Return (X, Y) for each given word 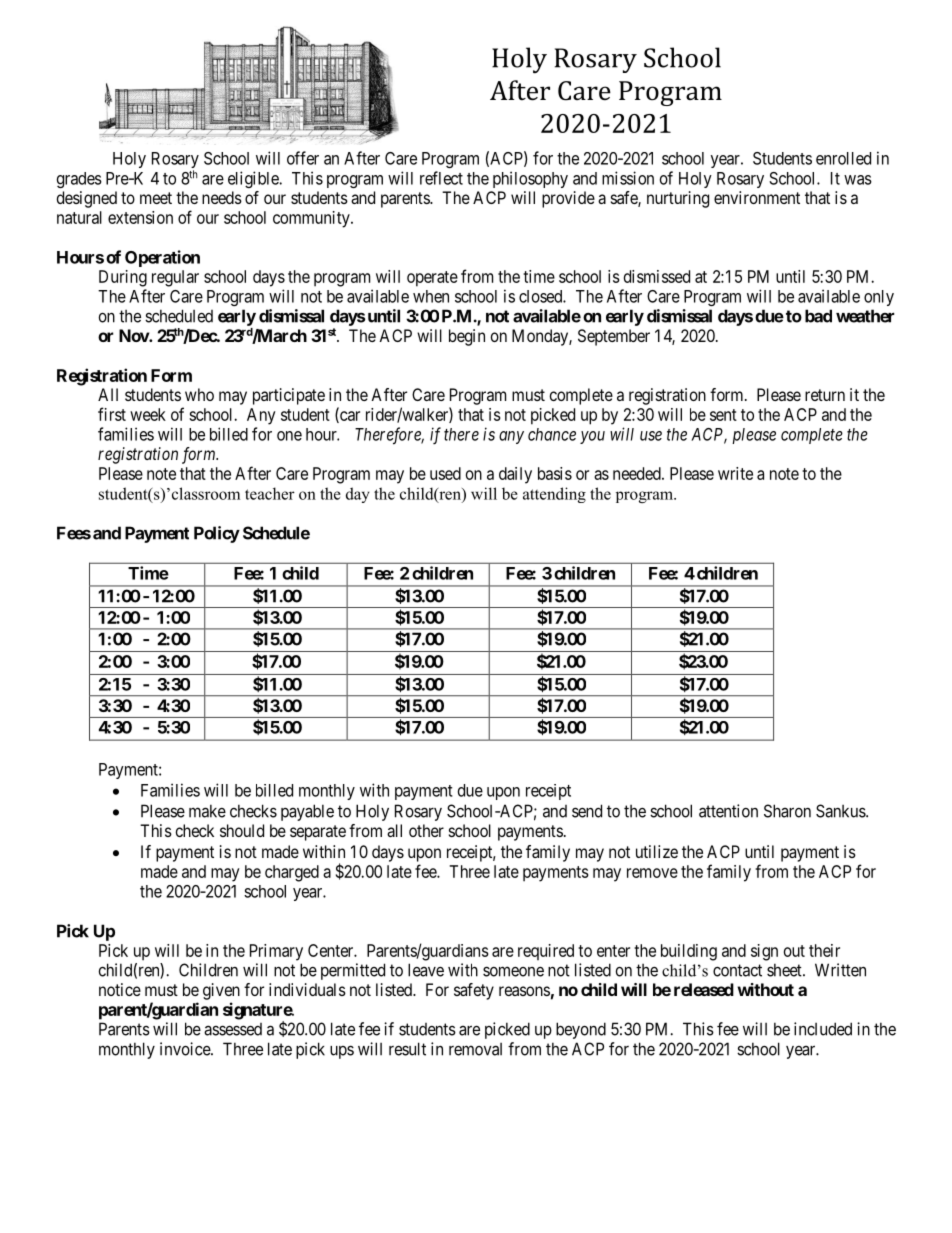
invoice (186, 1049)
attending (554, 495)
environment (757, 197)
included (823, 1029)
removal (475, 1049)
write (735, 473)
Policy (217, 534)
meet (156, 198)
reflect (441, 178)
